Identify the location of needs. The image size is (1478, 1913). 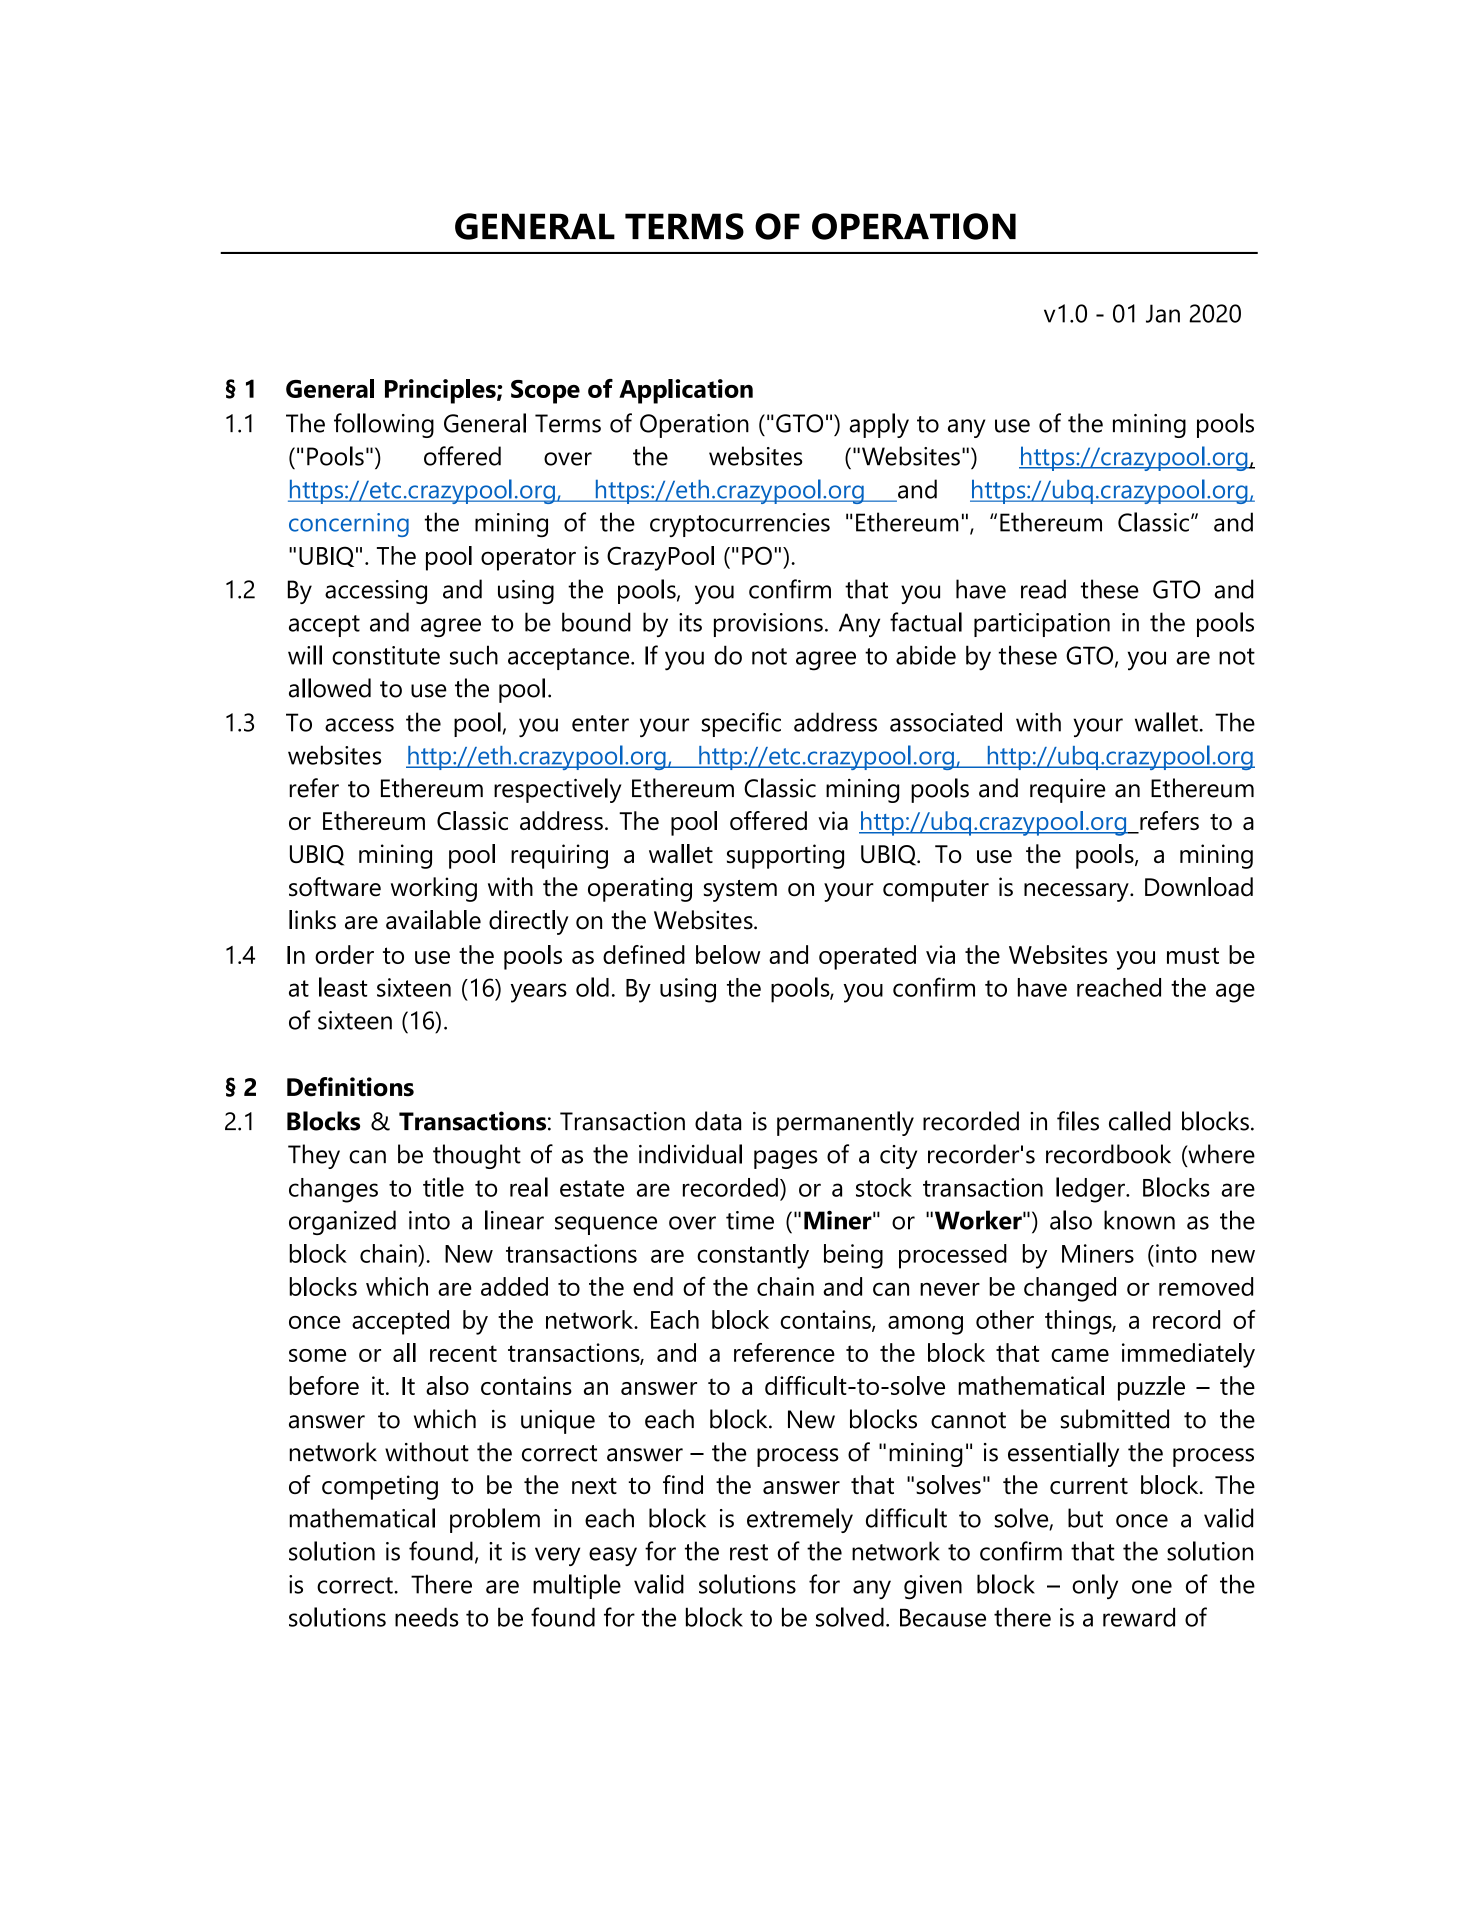
(426, 1617).
